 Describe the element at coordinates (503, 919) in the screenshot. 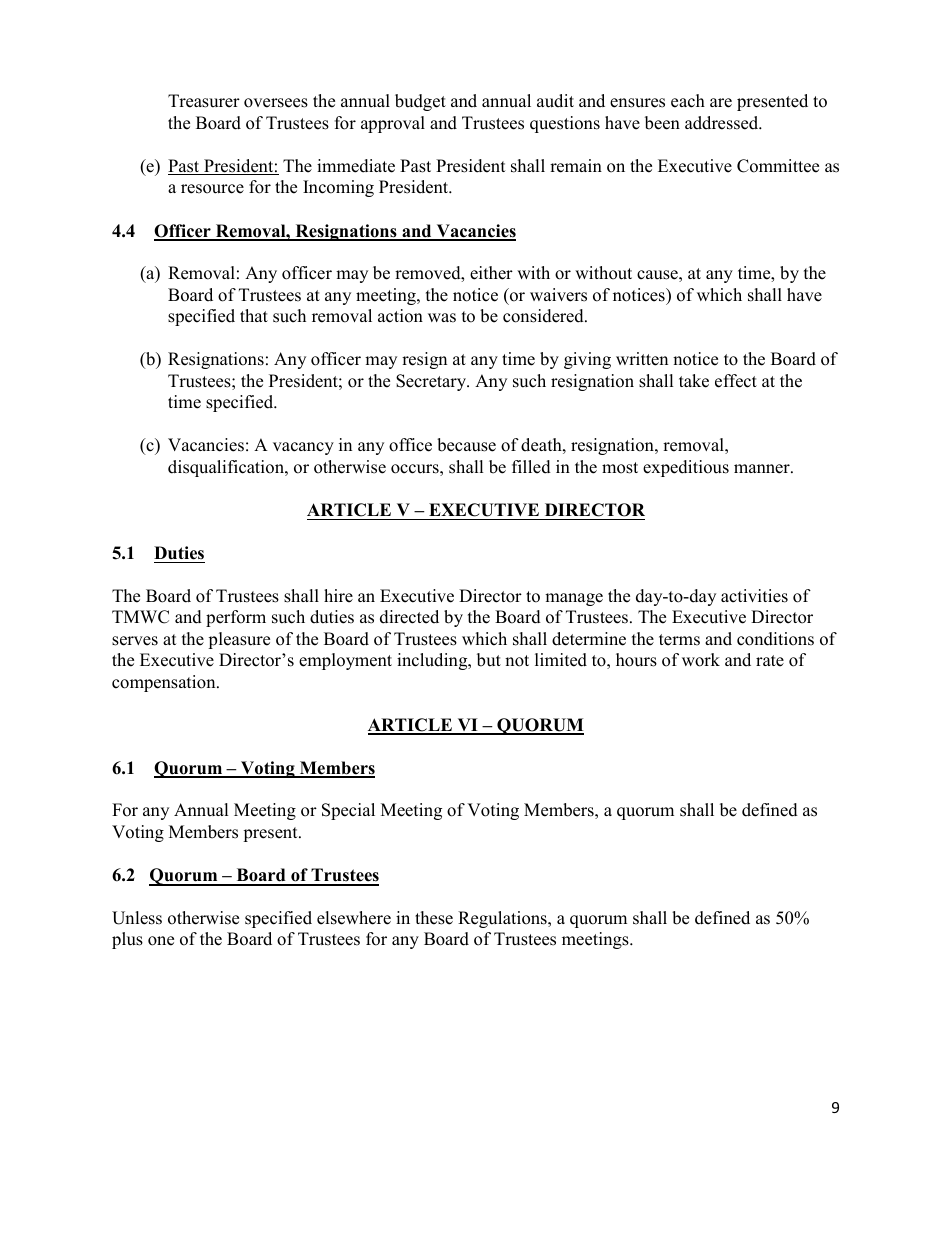

I see `Regulations` at that location.
